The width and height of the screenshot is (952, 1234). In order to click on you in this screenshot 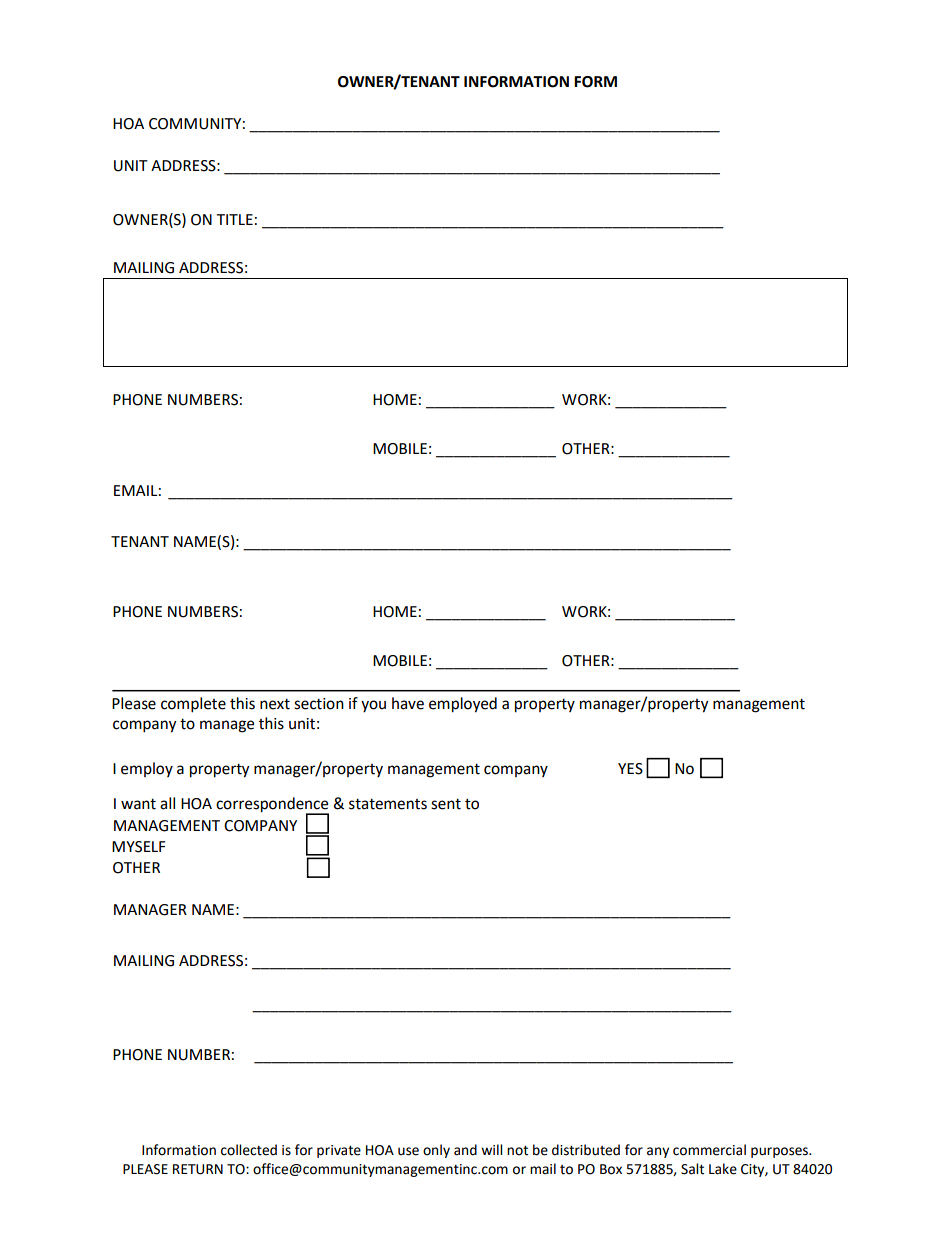, I will do `click(373, 706)`.
